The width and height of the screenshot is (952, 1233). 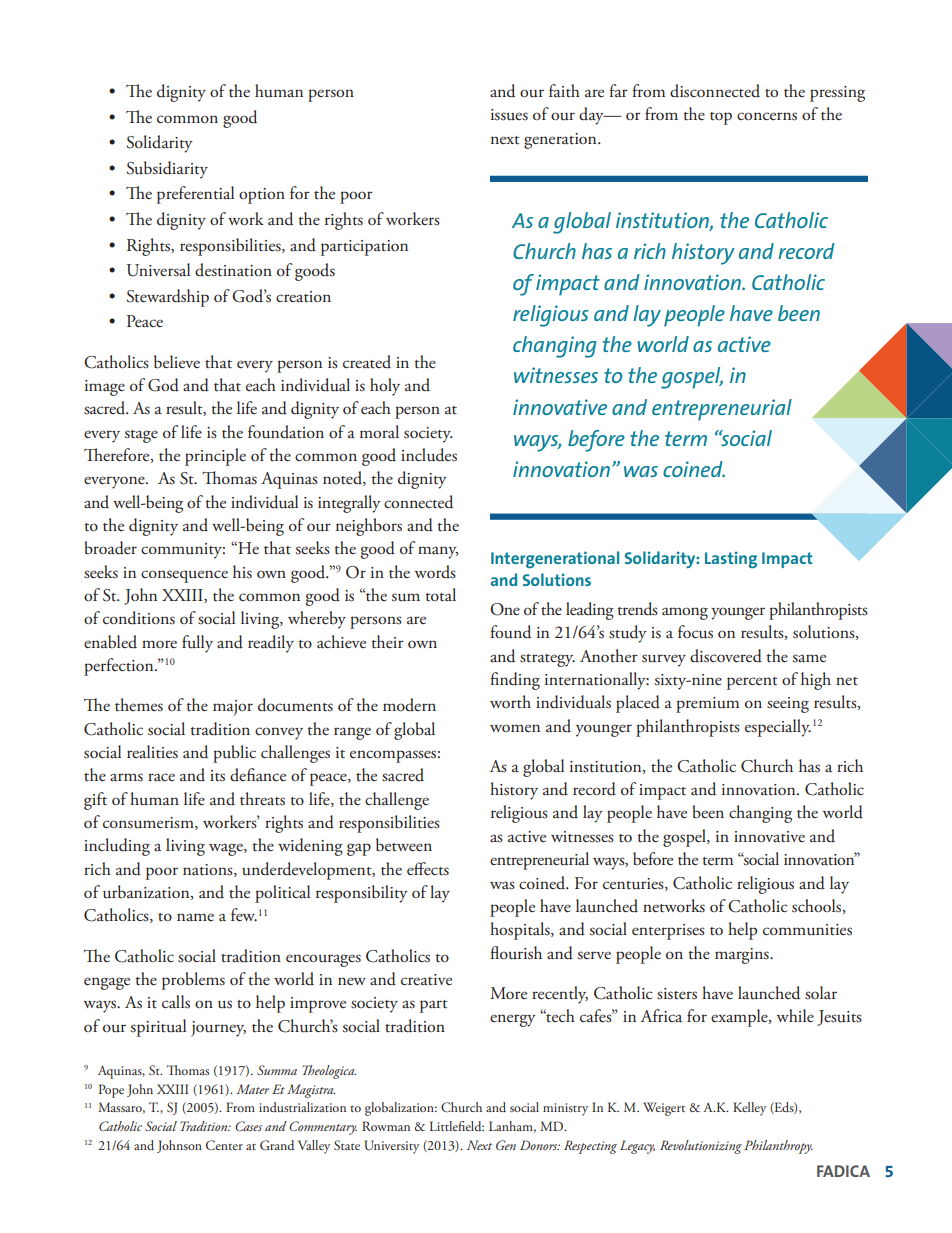 What do you see at coordinates (767, 116) in the screenshot?
I see `concerns` at bounding box center [767, 116].
